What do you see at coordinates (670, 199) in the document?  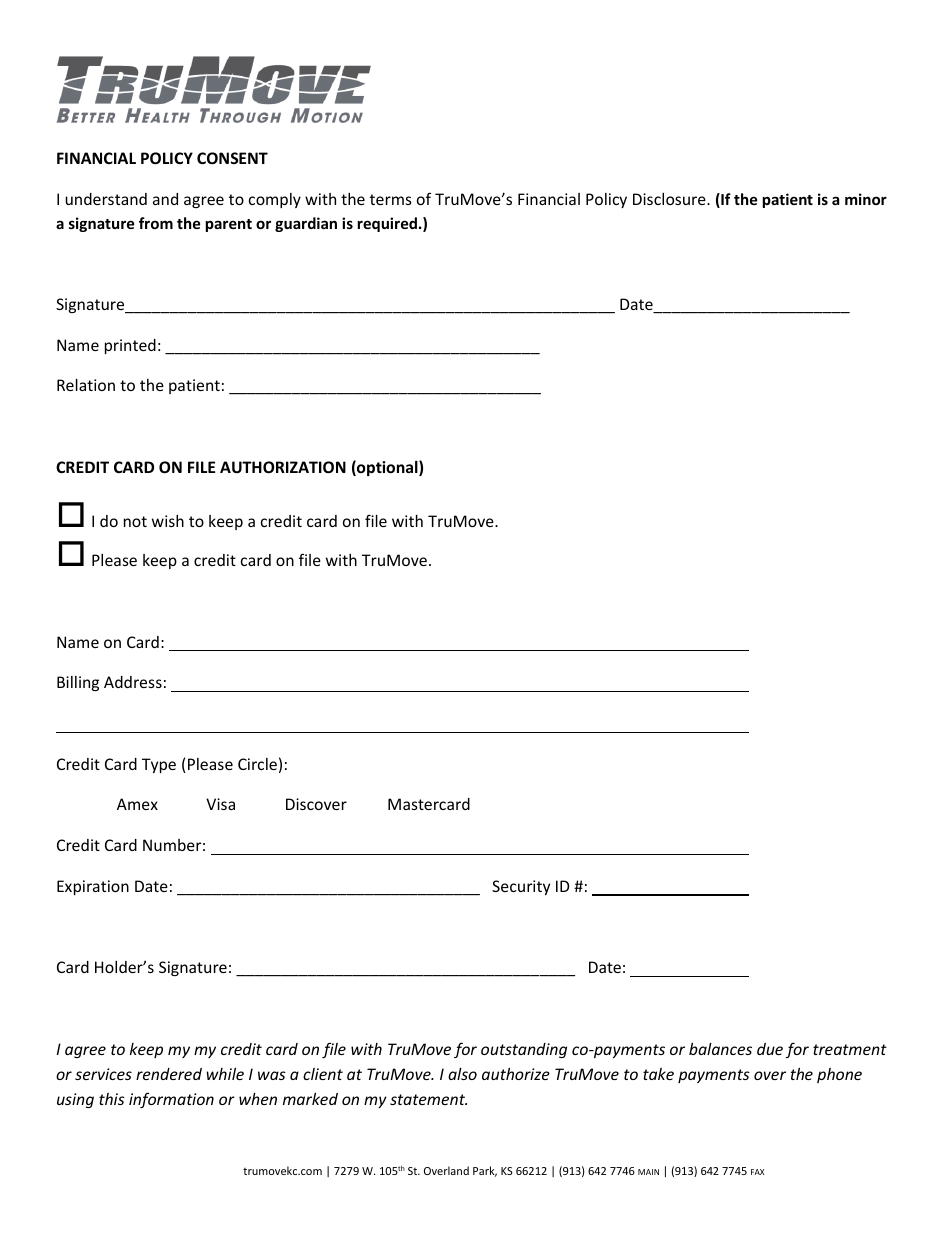 I see `Disclosure` at bounding box center [670, 199].
